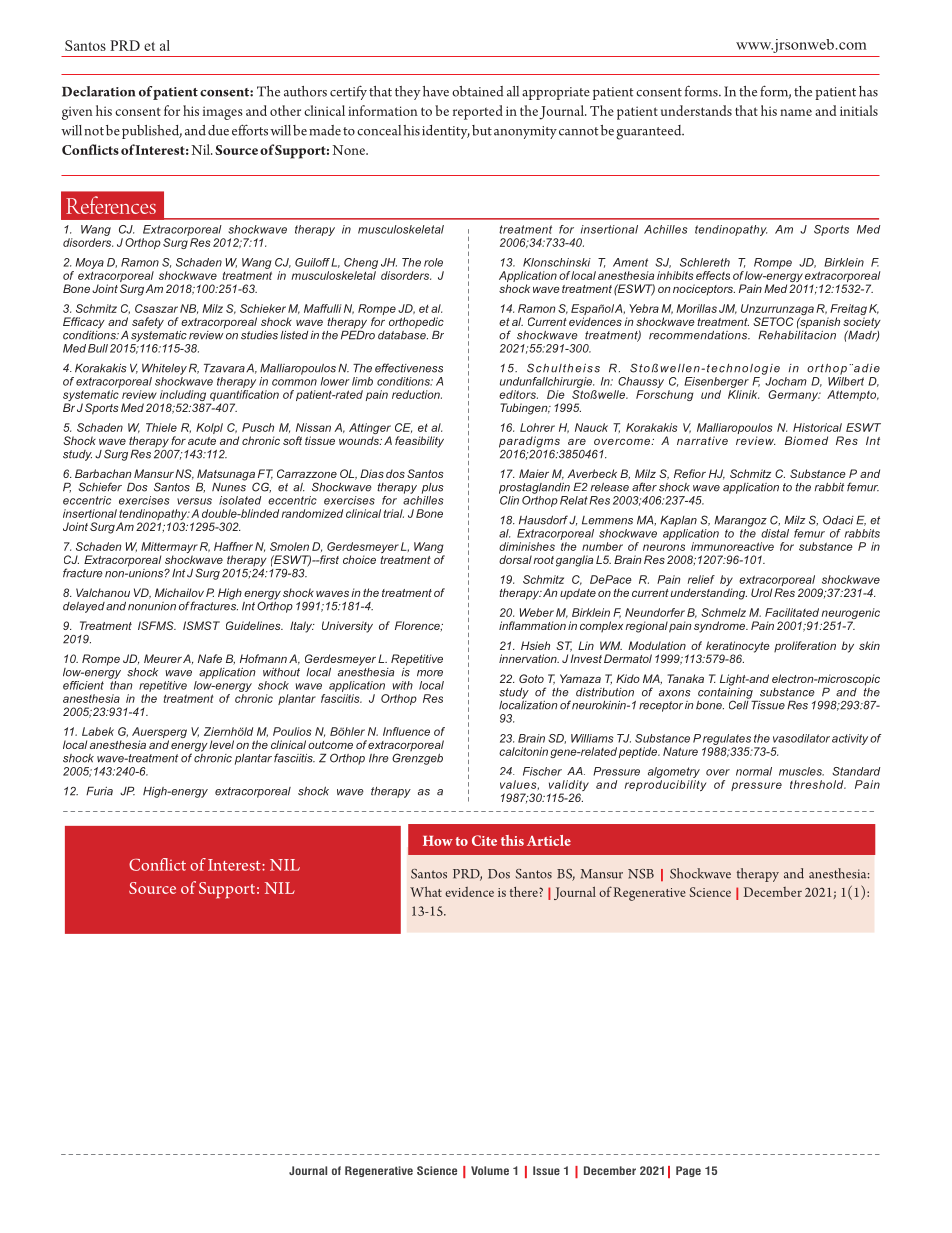 This image has width=952, height=1233. What do you see at coordinates (792, 612) in the image?
I see `Facilitated` at bounding box center [792, 612].
